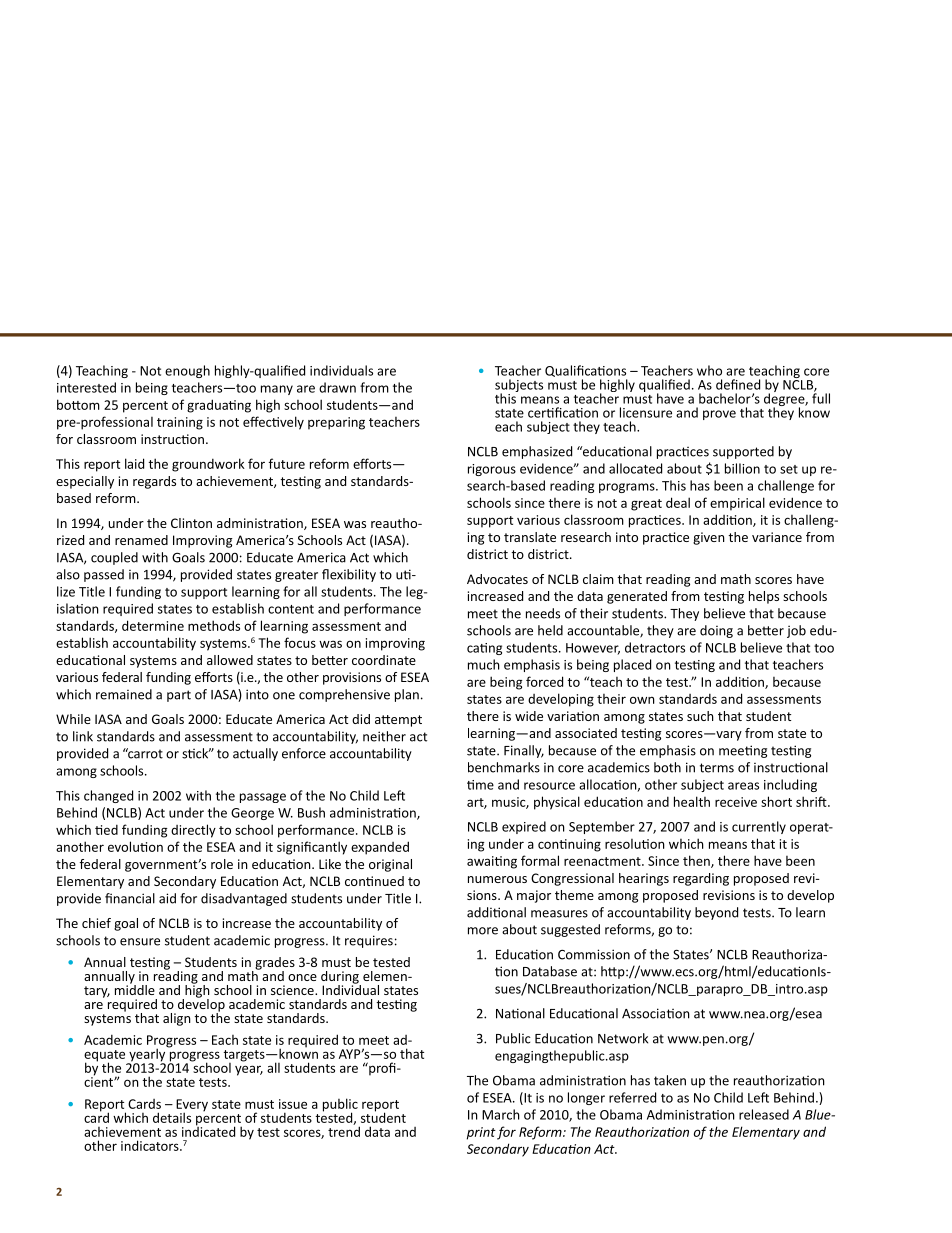  What do you see at coordinates (738, 384) in the screenshot?
I see `defined` at bounding box center [738, 384].
